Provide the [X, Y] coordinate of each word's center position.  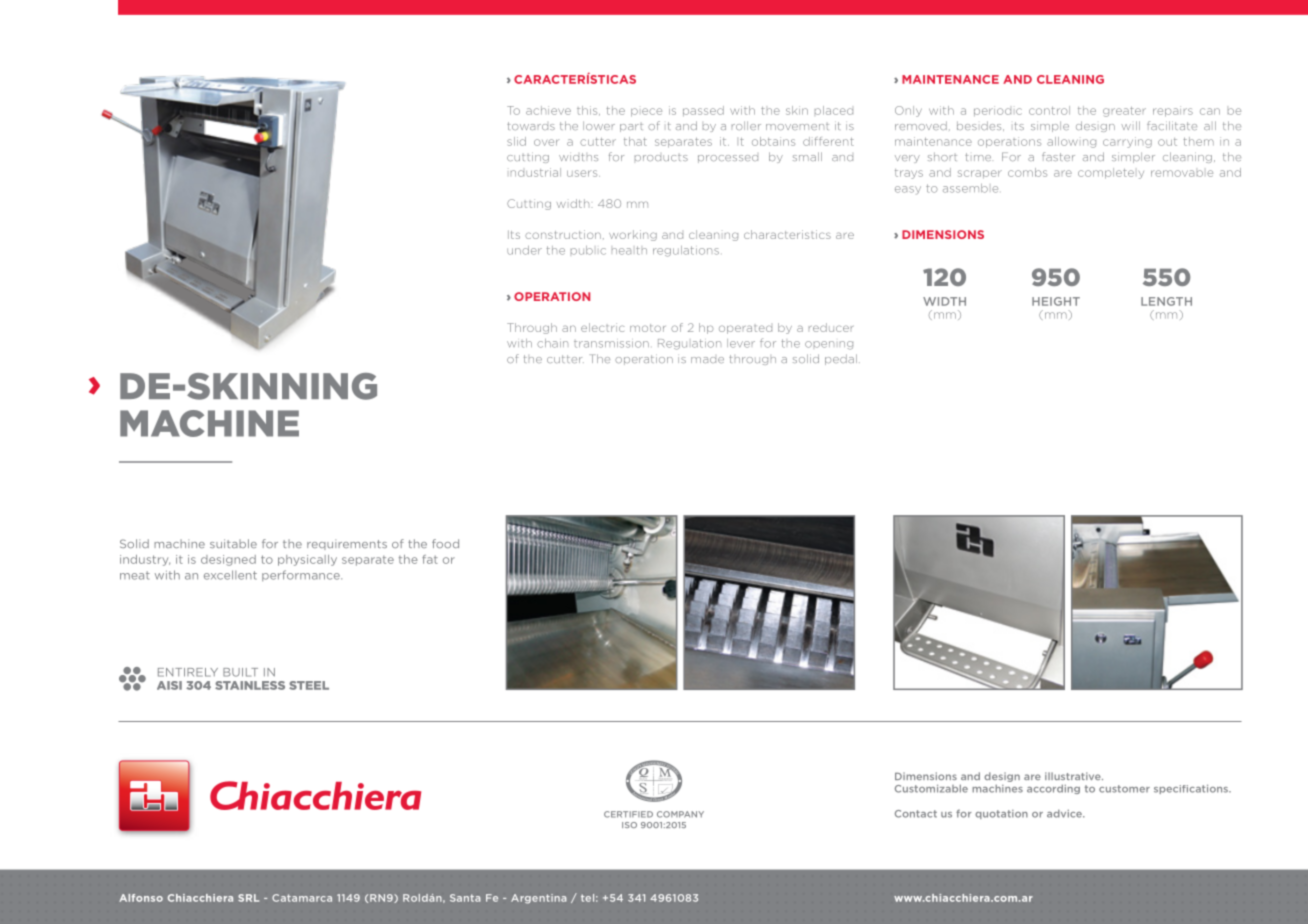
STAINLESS [250, 685]
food [445, 543]
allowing [1071, 142]
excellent [230, 575]
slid [516, 141]
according [1053, 789]
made [707, 360]
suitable [233, 543]
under [524, 250]
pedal [841, 359]
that [635, 141]
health [629, 250]
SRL [248, 898]
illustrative [1074, 776]
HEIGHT [1056, 301]
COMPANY [680, 814]
